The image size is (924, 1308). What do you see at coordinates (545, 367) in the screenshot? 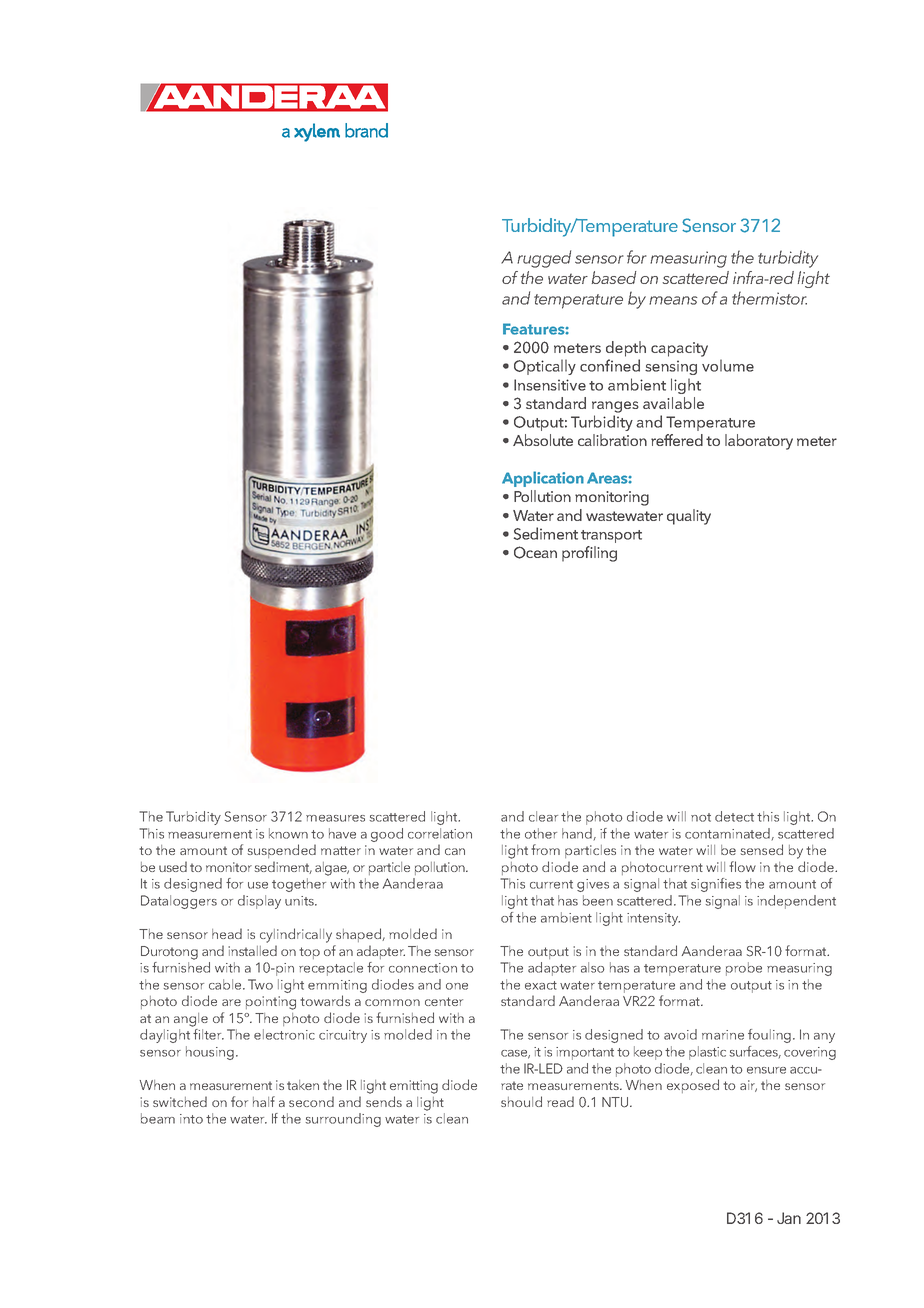
I see `Optically` at bounding box center [545, 367].
